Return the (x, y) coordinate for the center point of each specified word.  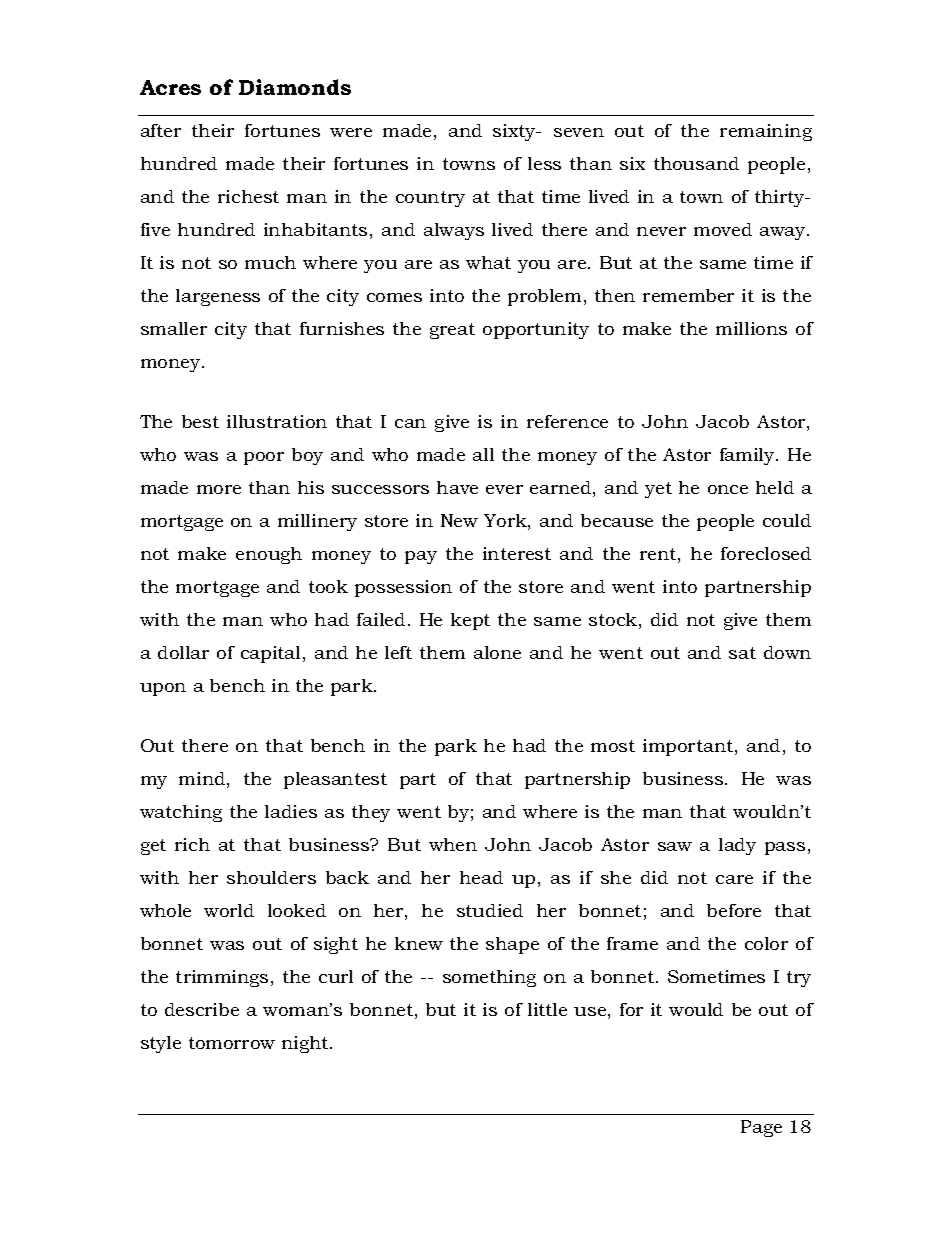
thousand (696, 163)
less (544, 163)
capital (272, 654)
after (161, 130)
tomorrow (232, 1043)
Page (761, 1128)
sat (742, 653)
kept (470, 621)
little (547, 1009)
